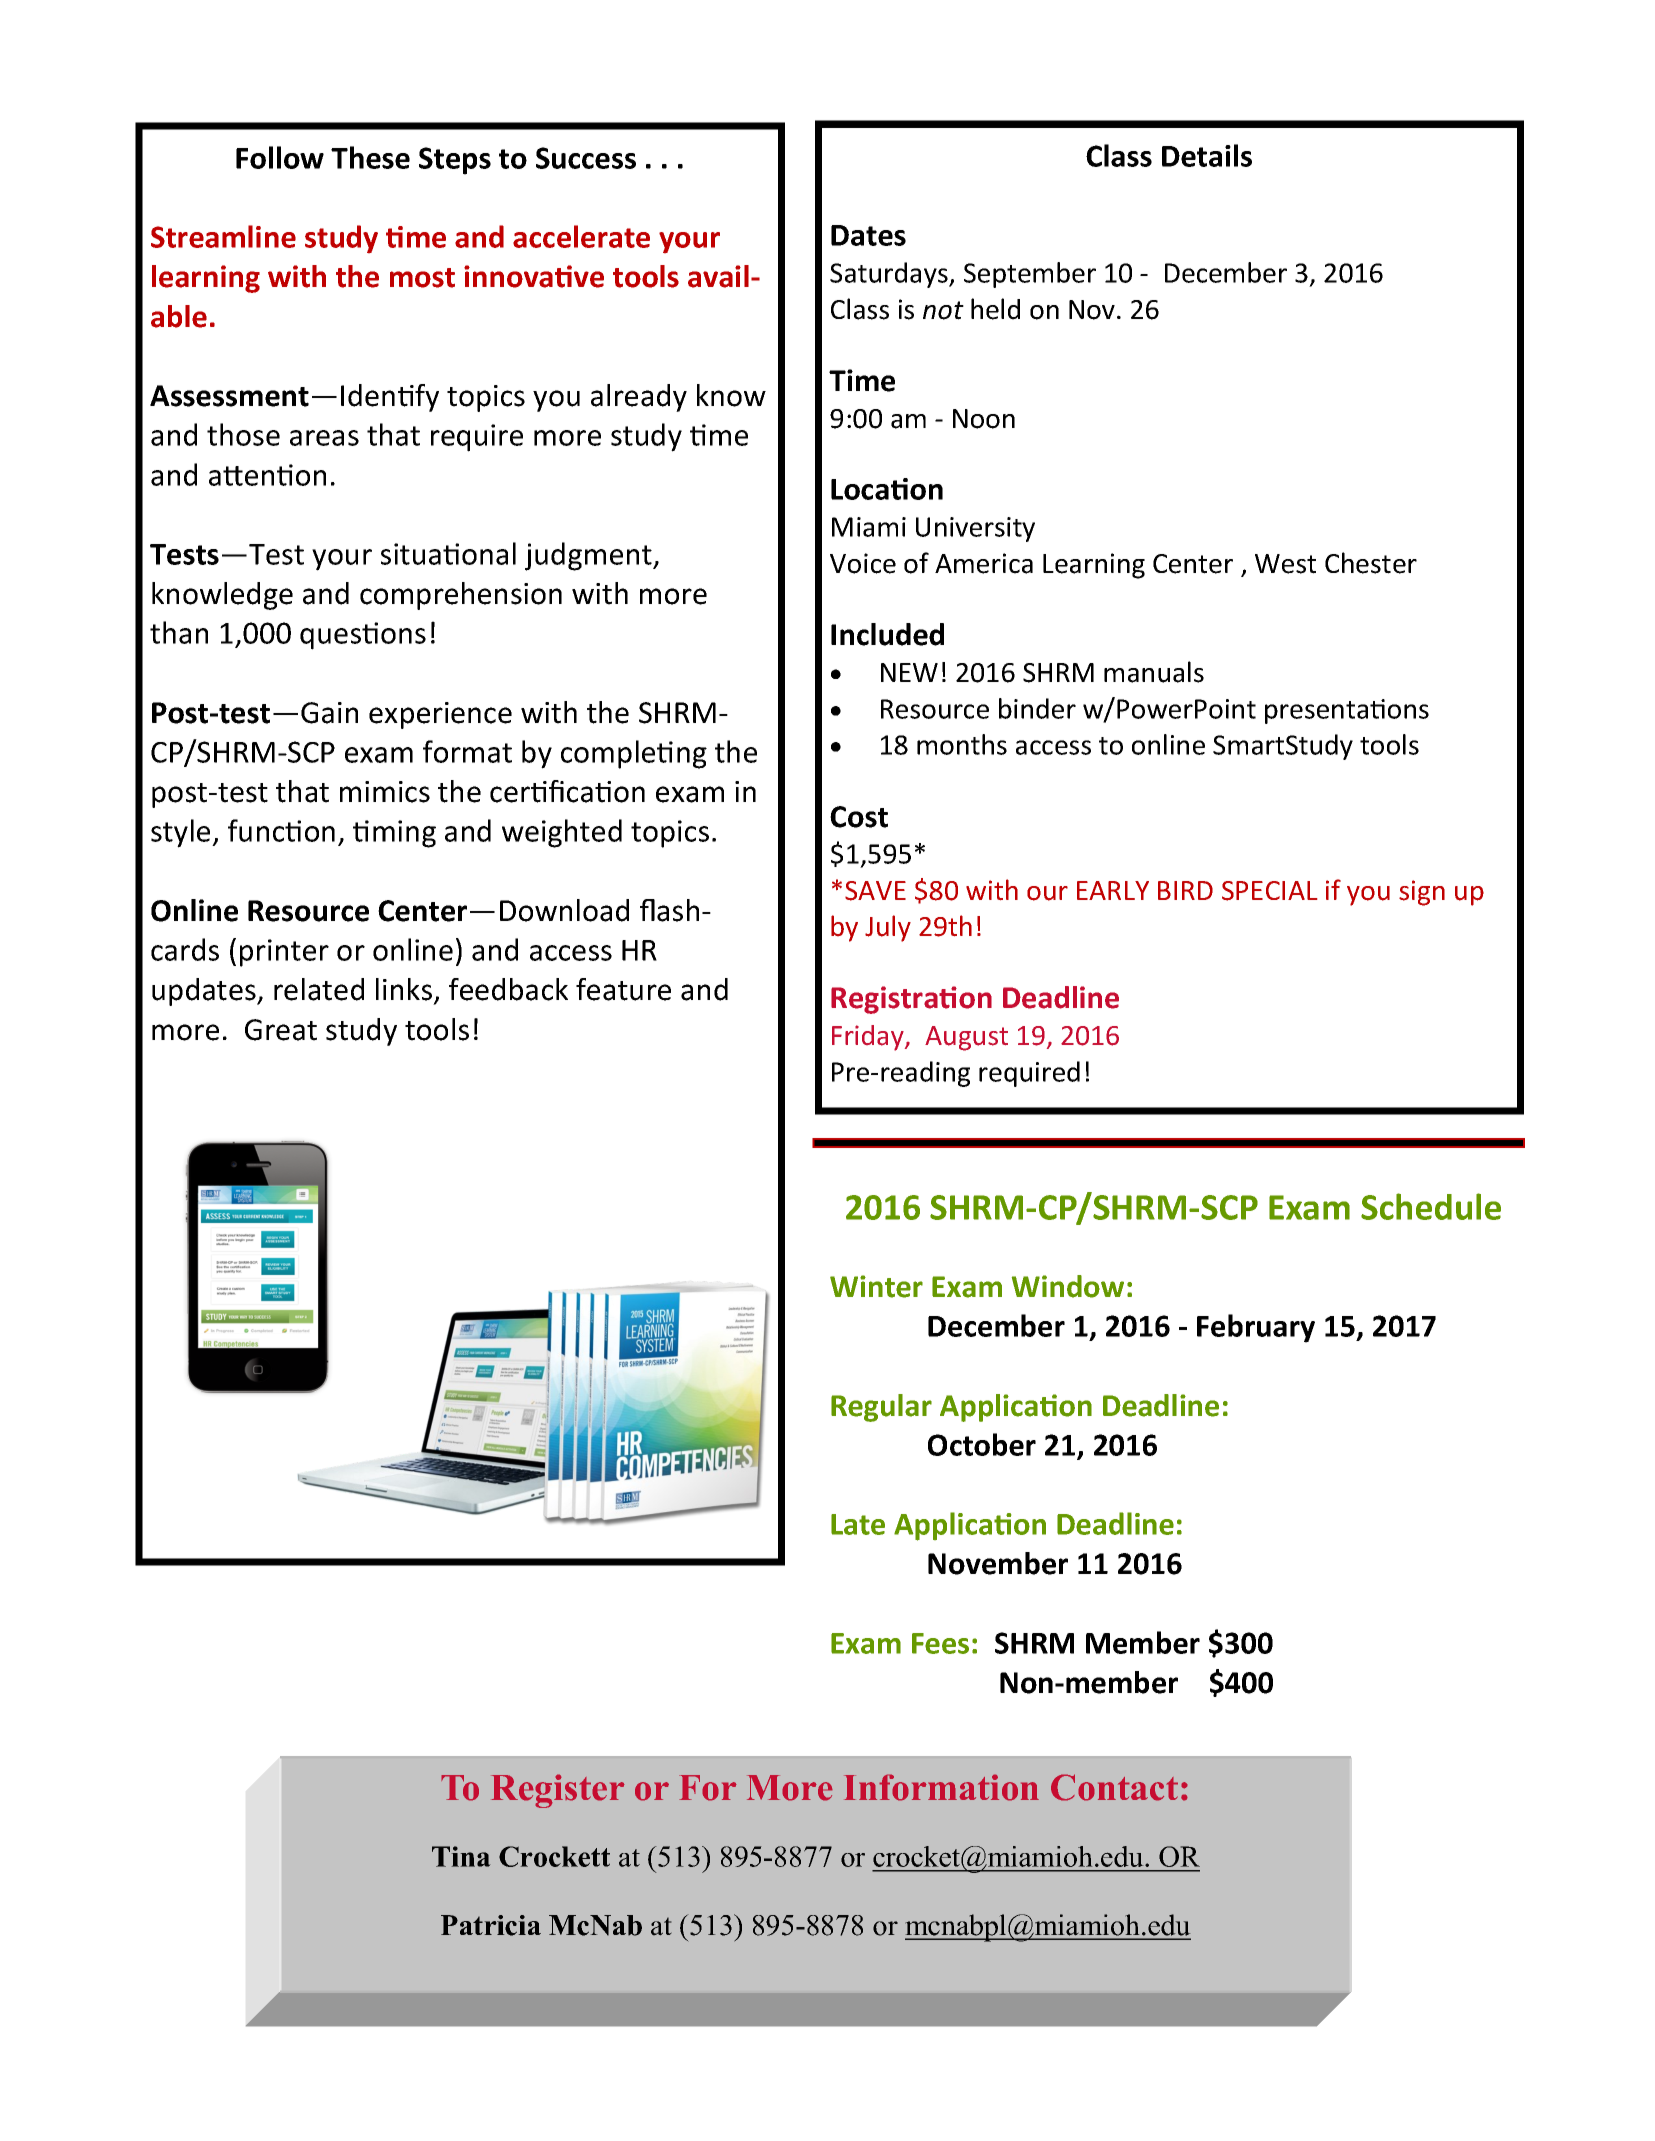 Image resolution: width=1655 pixels, height=2141 pixels. What do you see at coordinates (1114, 1787) in the document?
I see `Contact` at bounding box center [1114, 1787].
